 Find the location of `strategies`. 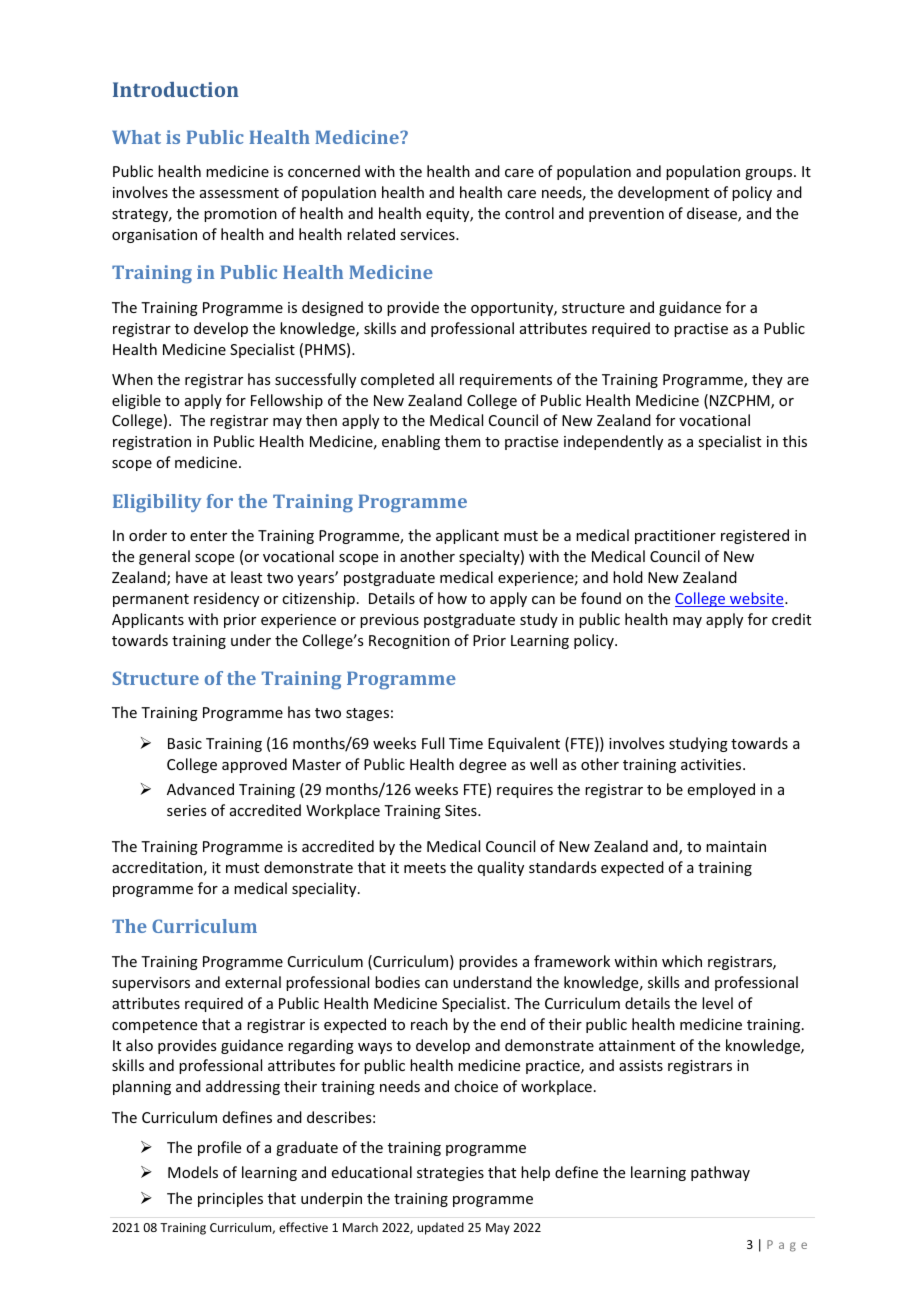

strategies is located at coordinates (450, 1174).
